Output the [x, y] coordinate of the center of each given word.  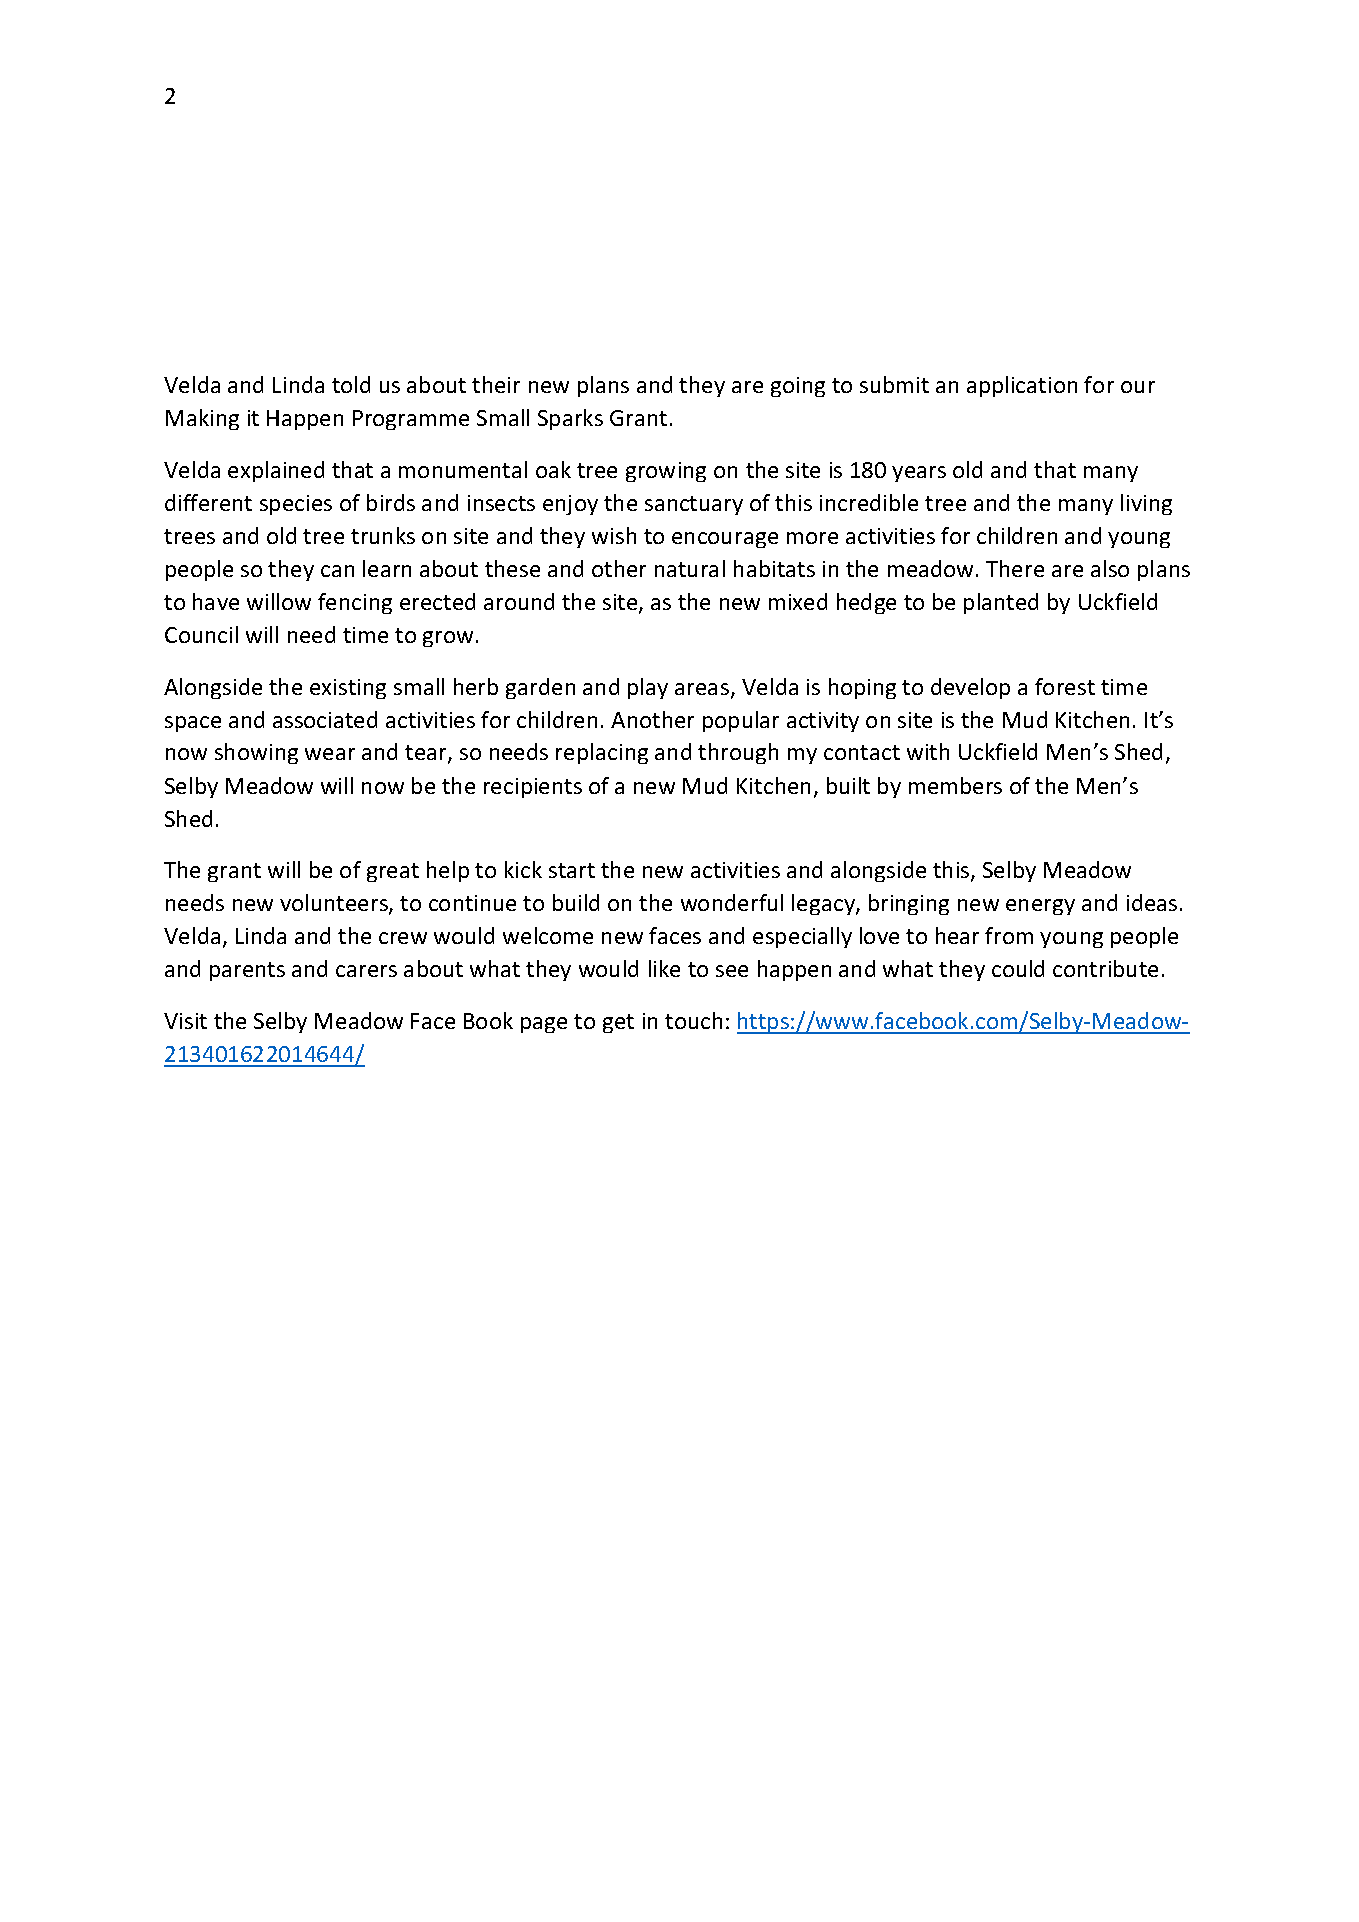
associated [325, 719]
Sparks [570, 419]
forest [1065, 686]
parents [247, 971]
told [351, 384]
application [1022, 386]
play [648, 688]
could [1018, 968]
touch [693, 1020]
